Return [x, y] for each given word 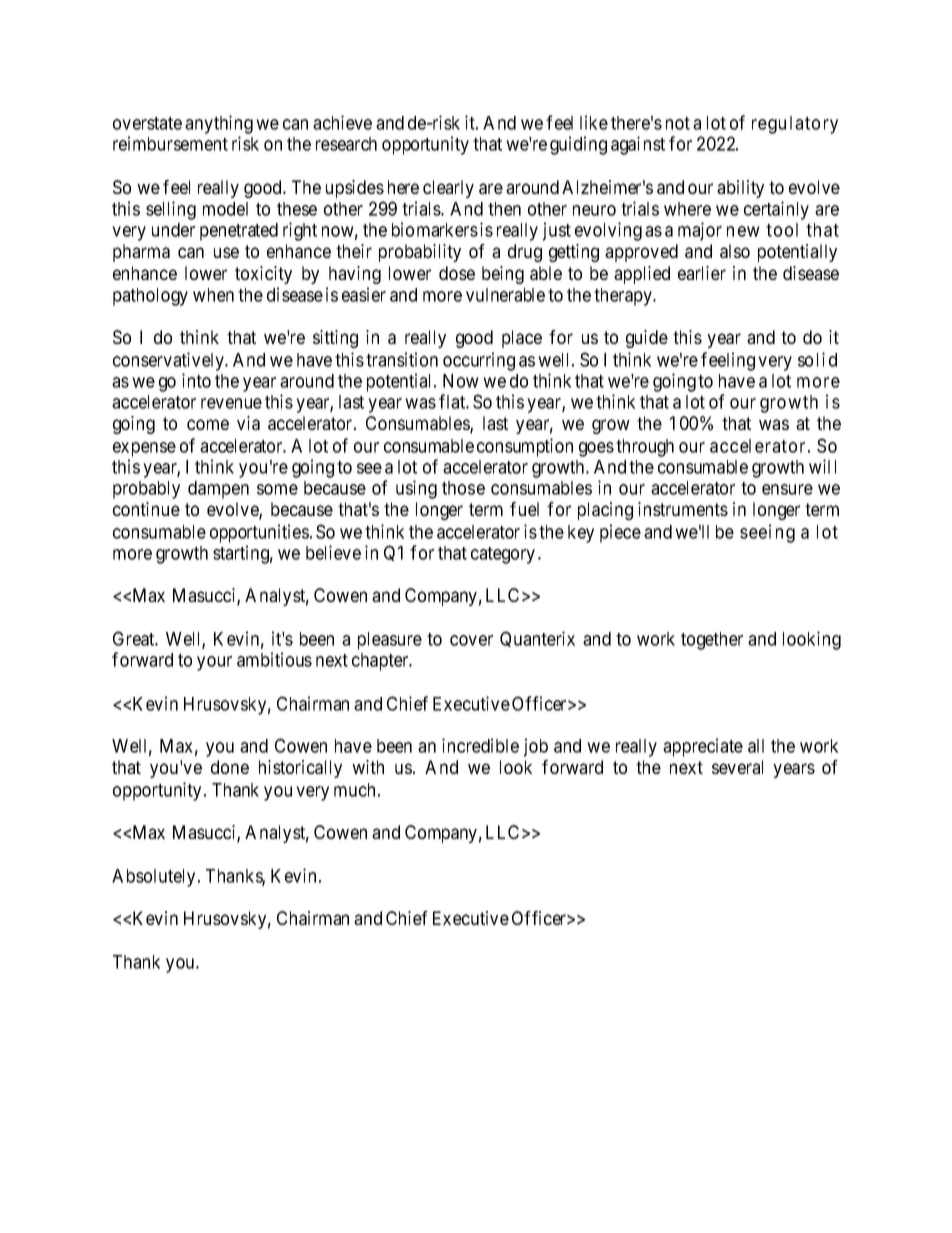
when [213, 295]
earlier [702, 273]
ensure [787, 489]
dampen [218, 490]
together [712, 641]
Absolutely [153, 878]
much [354, 790]
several [737, 767]
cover [471, 640]
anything [219, 124]
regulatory [795, 125]
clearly [448, 189]
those [463, 488]
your [214, 663]
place [522, 339]
